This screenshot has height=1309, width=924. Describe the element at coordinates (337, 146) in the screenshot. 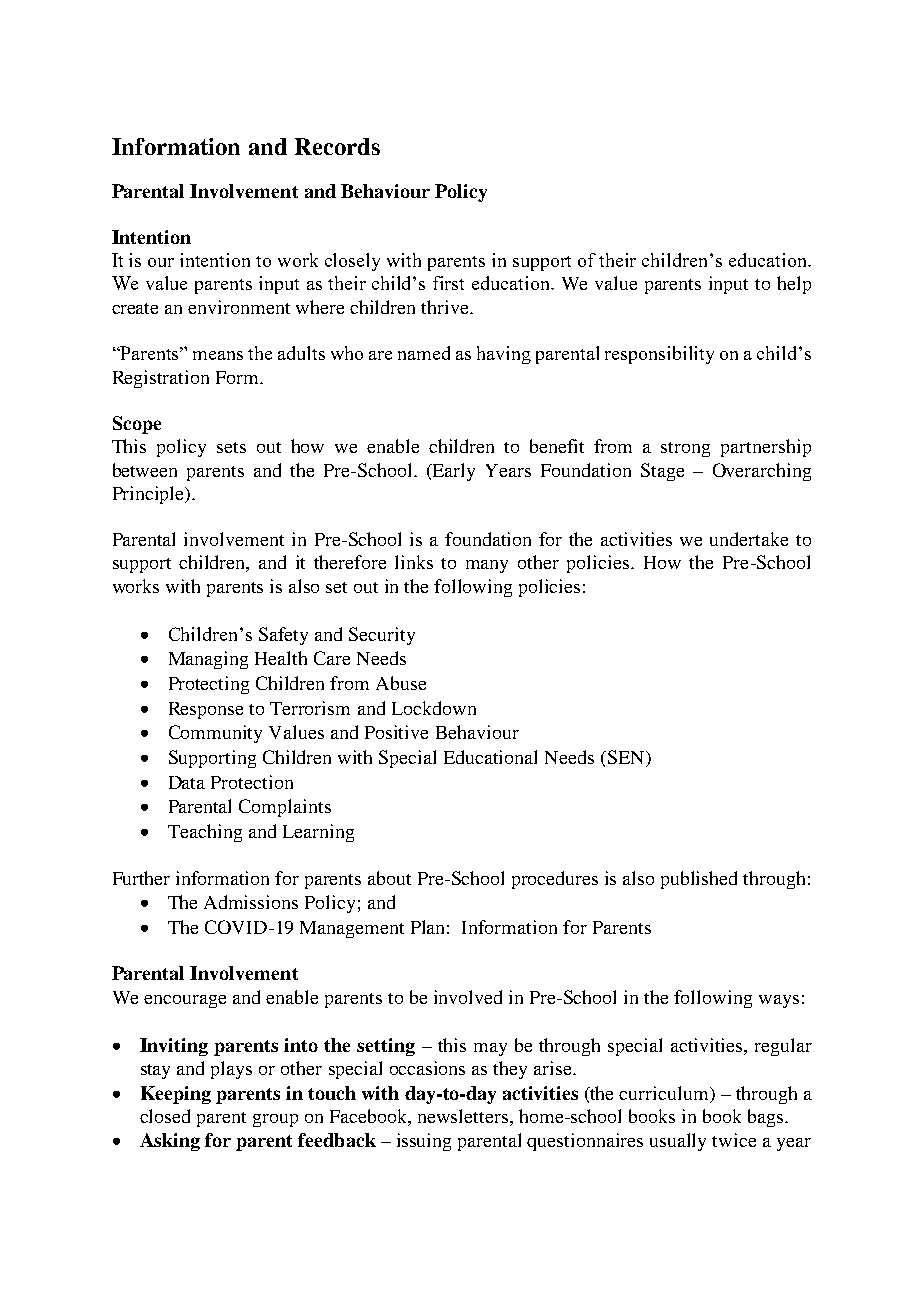

I see `Records` at that location.
